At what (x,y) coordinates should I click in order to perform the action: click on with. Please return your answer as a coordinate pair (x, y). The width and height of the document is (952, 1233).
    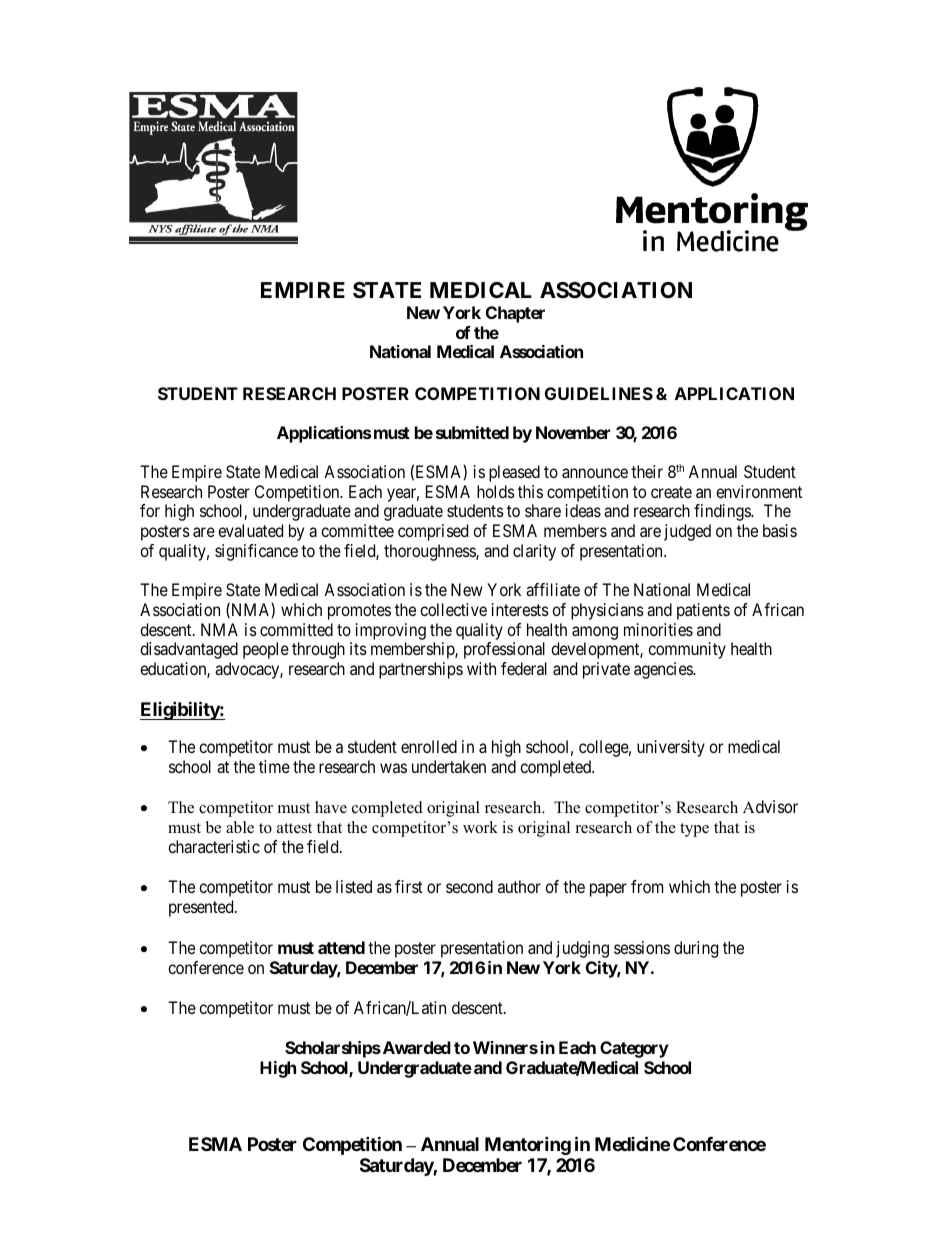
    Looking at the image, I should click on (481, 668).
